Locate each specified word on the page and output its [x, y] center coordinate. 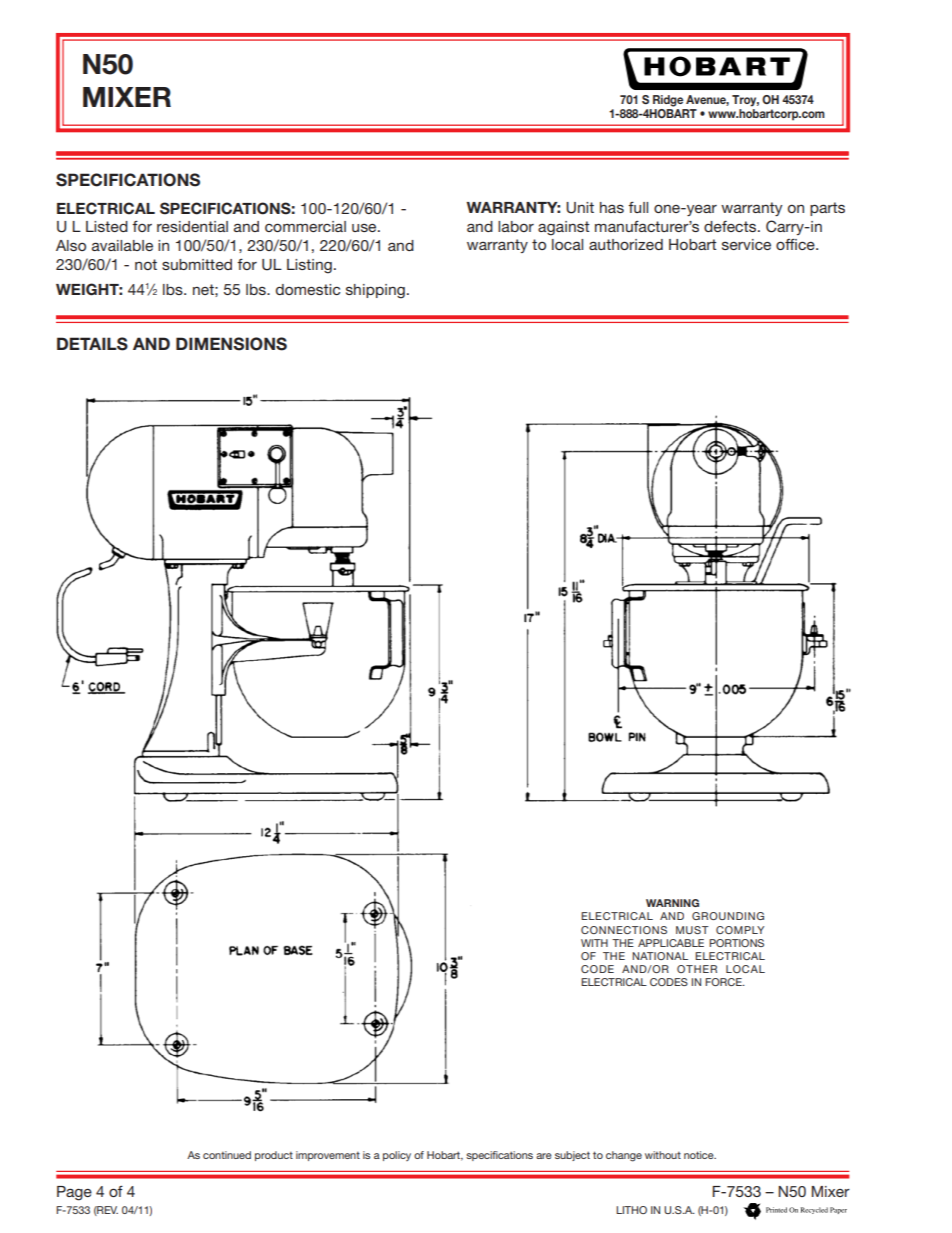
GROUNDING [728, 916]
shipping [375, 291]
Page [74, 1193]
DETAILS [92, 344]
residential [192, 226]
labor [516, 226]
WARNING [672, 903]
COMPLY [740, 930]
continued [227, 1155]
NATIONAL [660, 956]
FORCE [724, 982]
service [746, 244]
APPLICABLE [671, 943]
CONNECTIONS [624, 930]
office [796, 244]
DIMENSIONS [231, 344]
